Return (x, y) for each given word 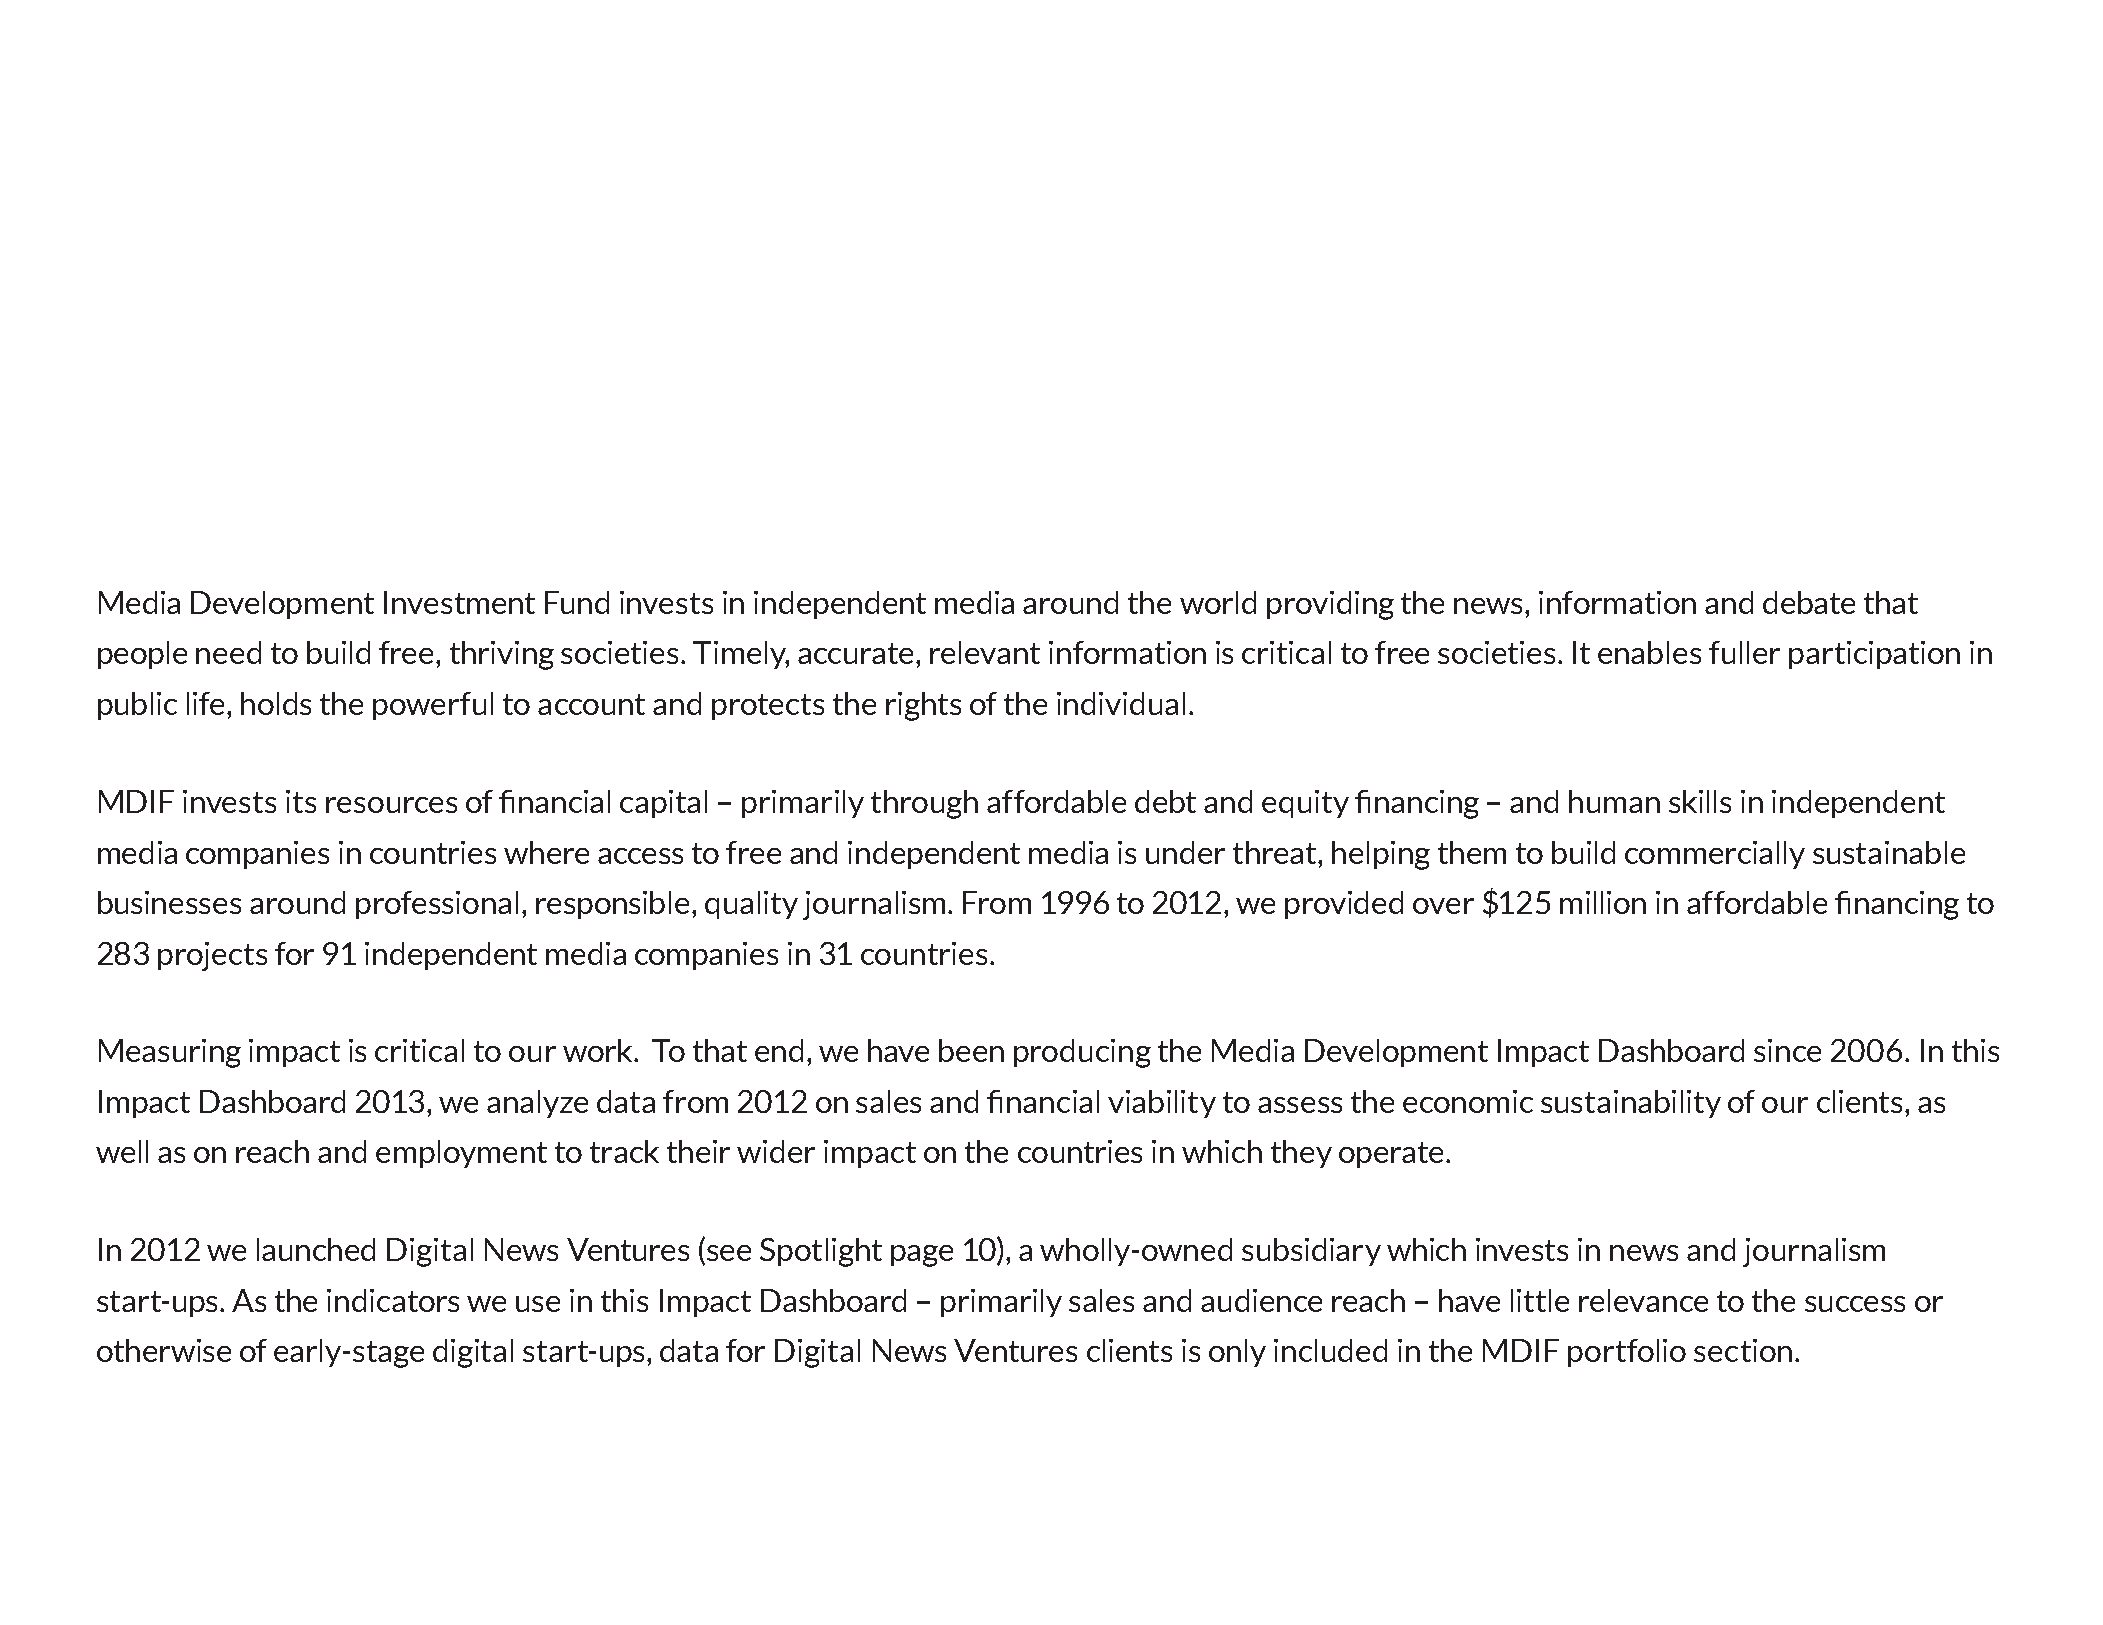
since (1787, 1050)
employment (461, 1154)
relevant (985, 652)
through (924, 804)
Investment (459, 602)
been (971, 1050)
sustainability (1631, 1104)
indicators (393, 1300)
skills (1700, 801)
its (301, 801)
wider (776, 1151)
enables (1649, 652)
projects (212, 956)
